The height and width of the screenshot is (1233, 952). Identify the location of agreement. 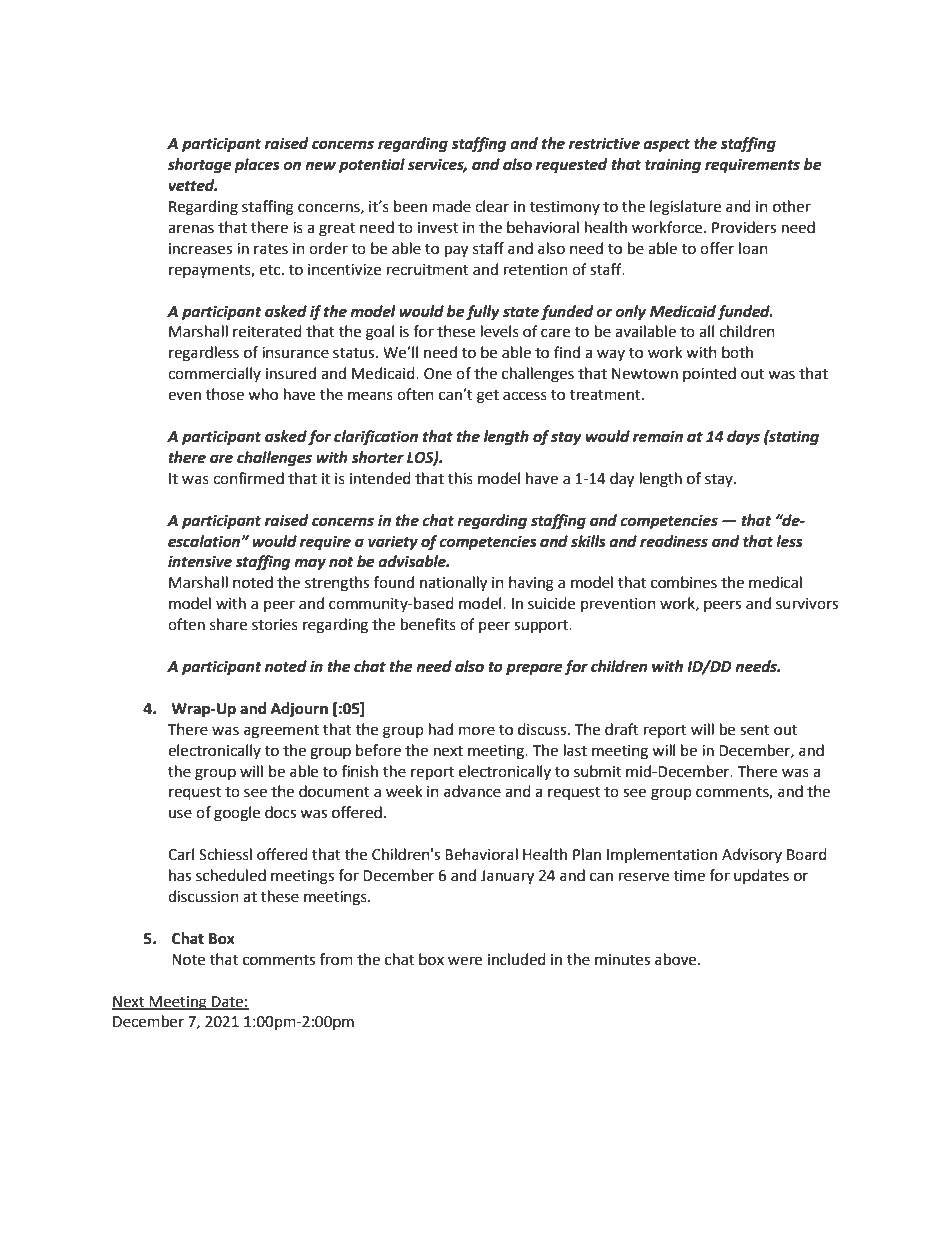
(281, 732).
